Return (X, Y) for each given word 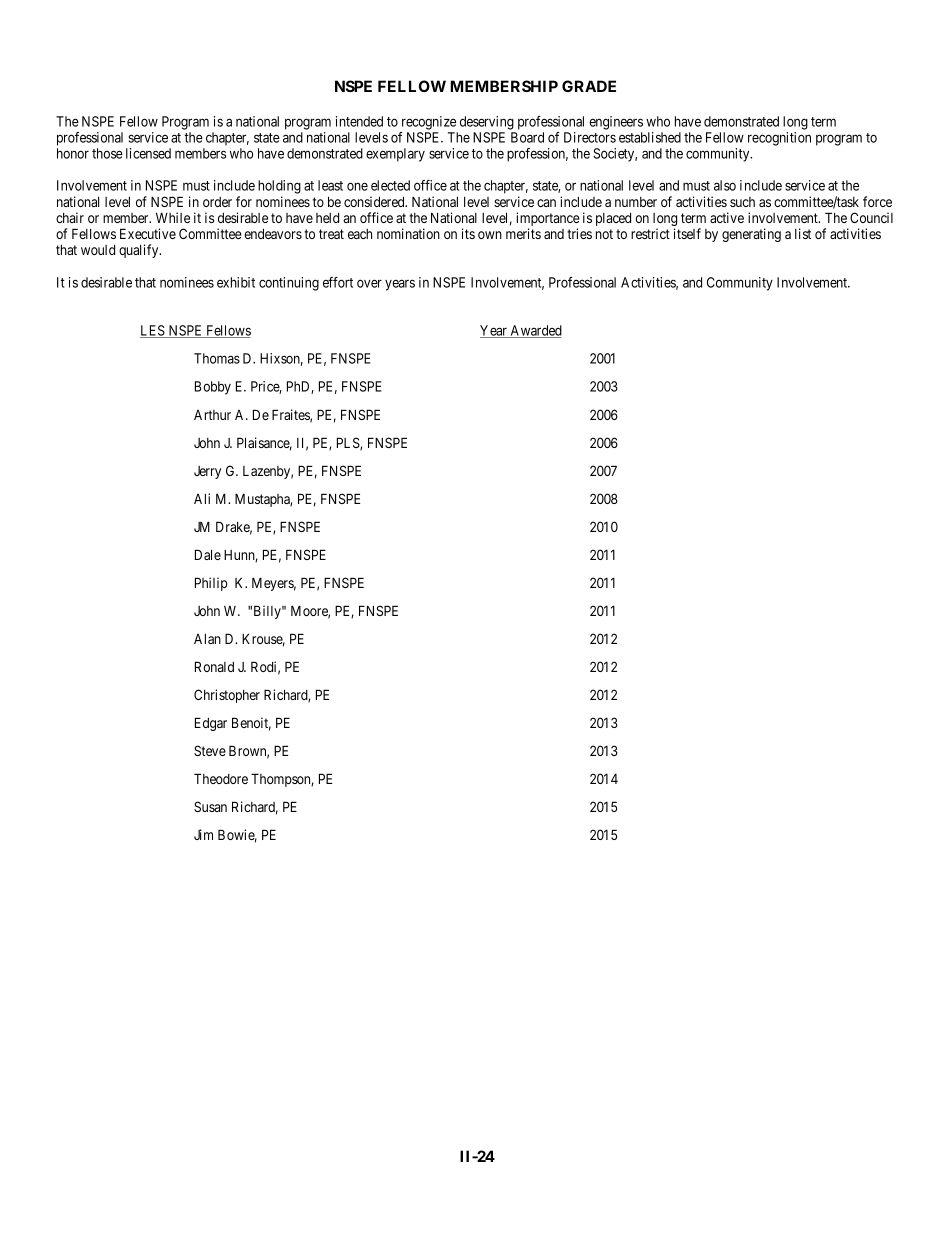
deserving (487, 123)
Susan (210, 806)
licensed (148, 153)
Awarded (535, 331)
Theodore (221, 778)
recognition (779, 139)
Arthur (212, 415)
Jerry (207, 472)
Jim (203, 834)
